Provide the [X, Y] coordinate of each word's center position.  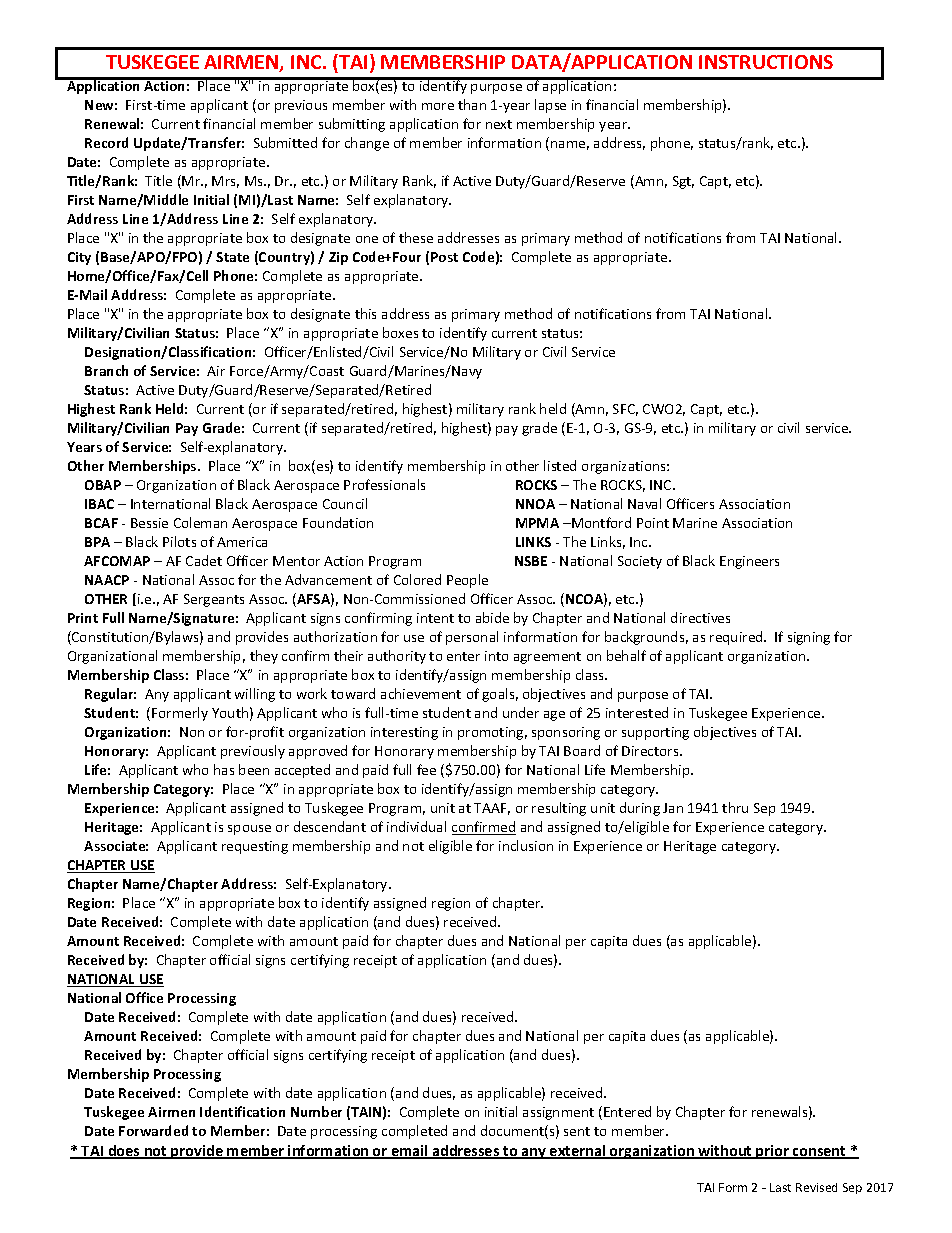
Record [106, 142]
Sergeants [214, 600]
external [578, 1152]
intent [435, 618]
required [737, 638]
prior [772, 1152]
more [438, 106]
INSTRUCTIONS [766, 62]
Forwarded [153, 1130]
